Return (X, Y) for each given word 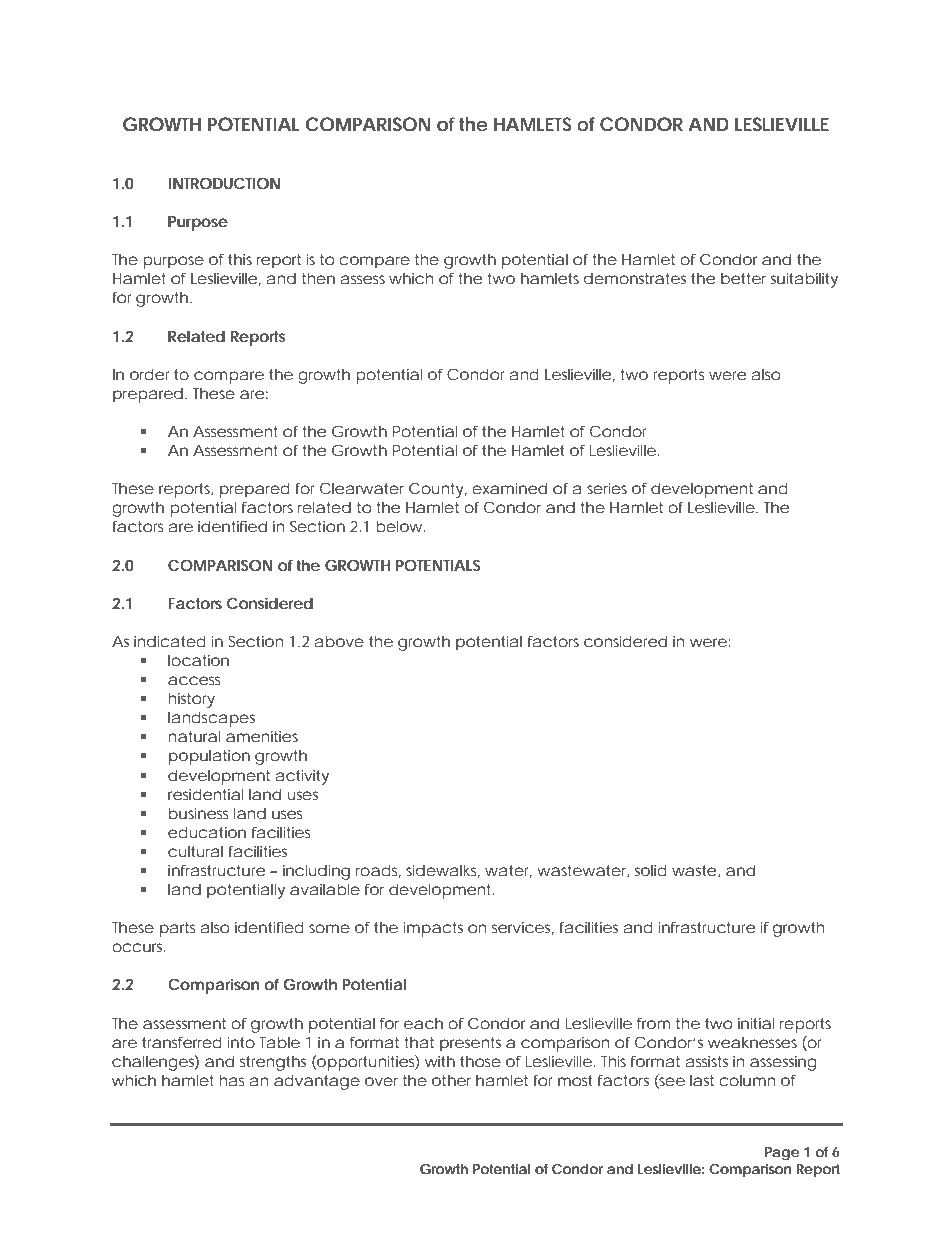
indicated (170, 641)
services (523, 928)
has (232, 1080)
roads (378, 871)
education (207, 832)
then (318, 278)
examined (509, 488)
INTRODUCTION (224, 183)
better (743, 278)
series (607, 488)
